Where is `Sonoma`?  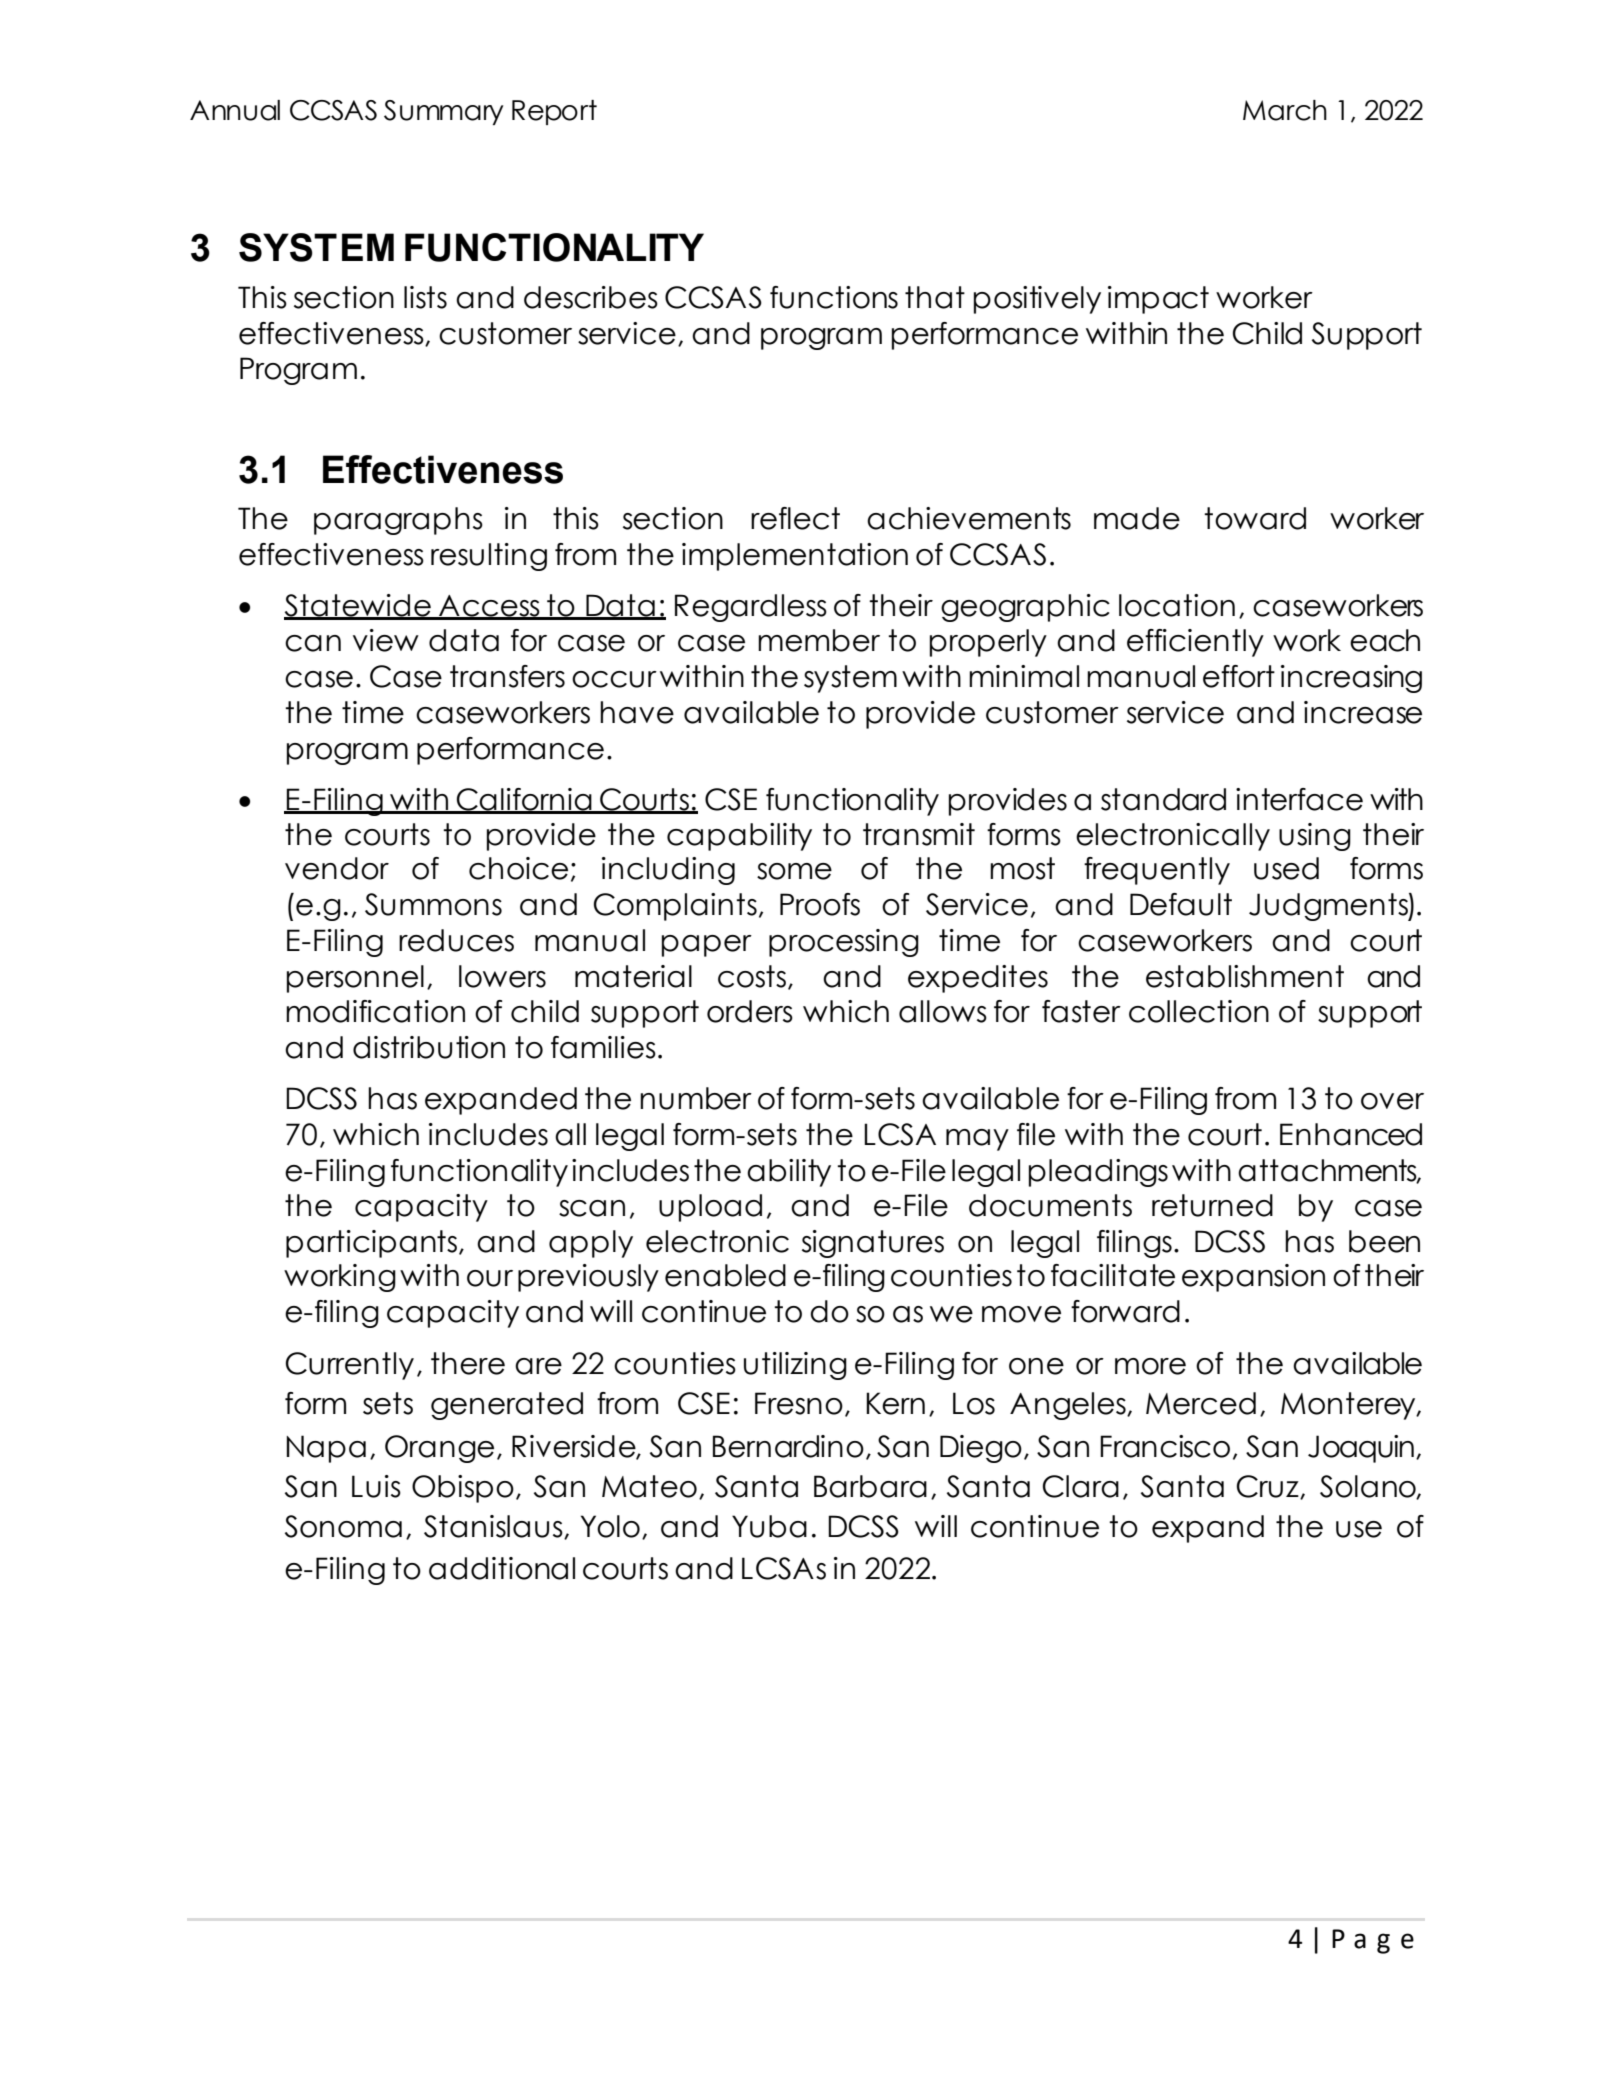
Sonoma is located at coordinates (343, 1526).
